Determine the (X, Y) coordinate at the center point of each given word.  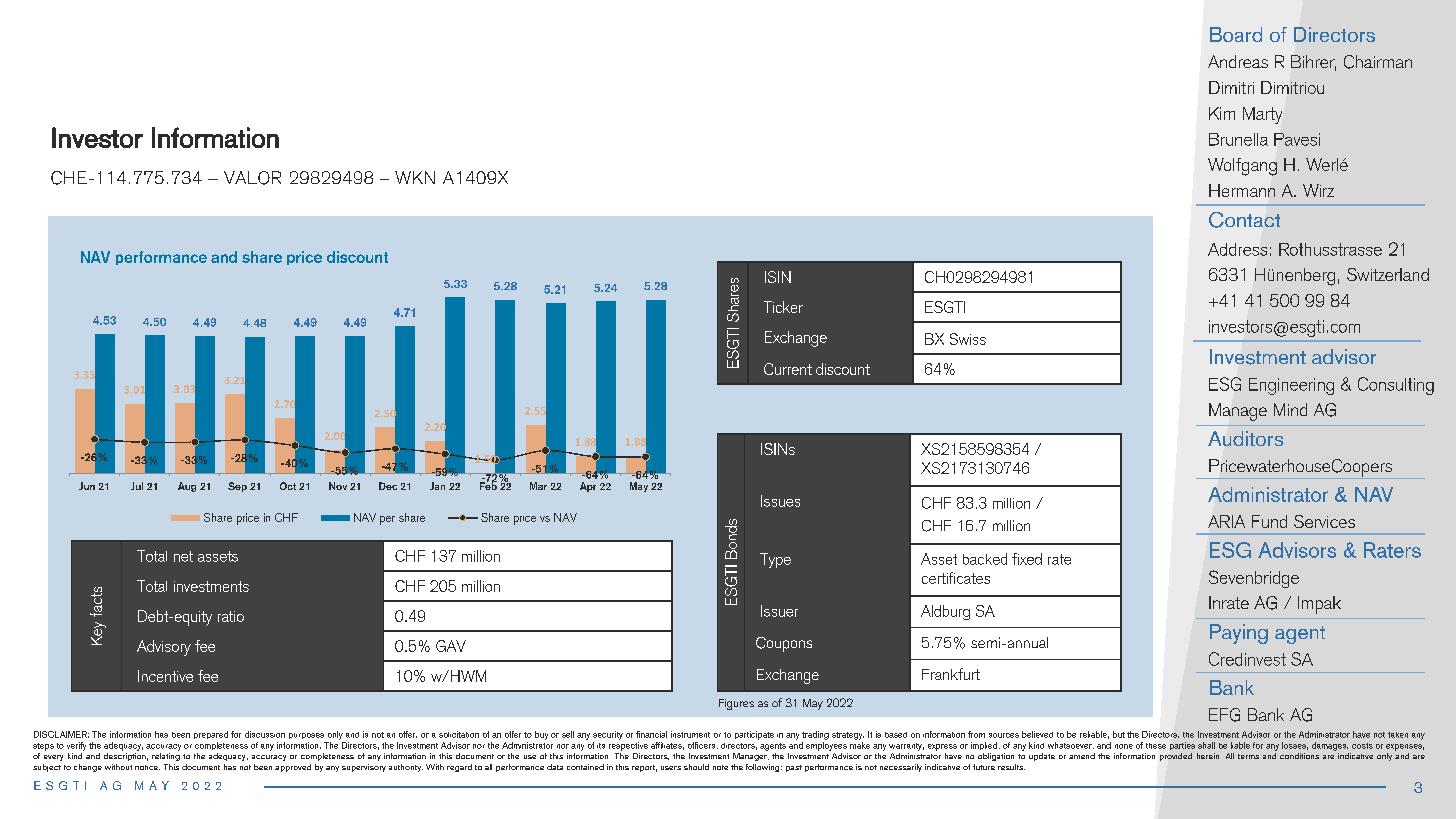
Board (1236, 34)
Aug (187, 487)
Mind (1290, 409)
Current (788, 369)
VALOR (252, 178)
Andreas (1238, 61)
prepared (211, 735)
